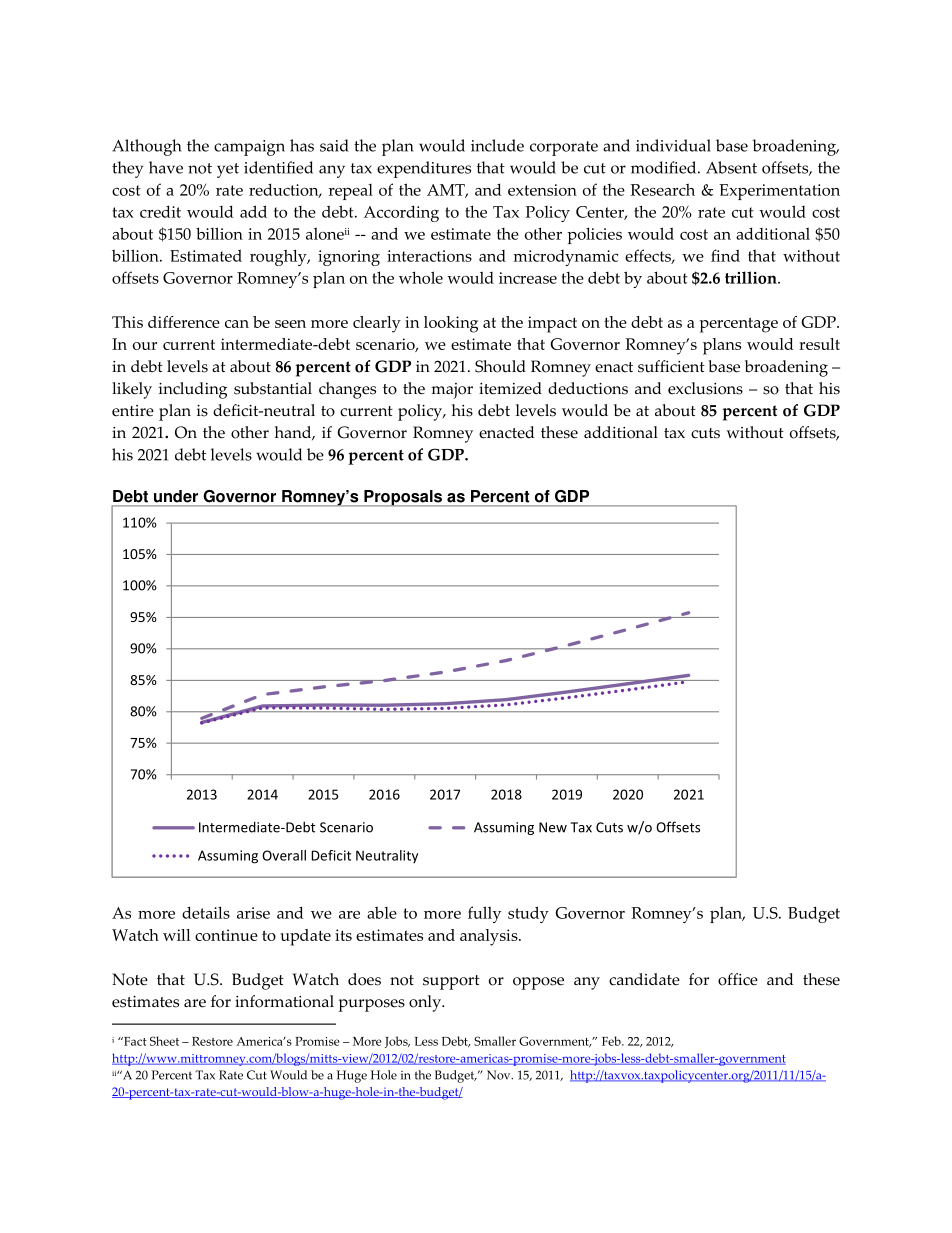 This page has width=952, height=1233. What do you see at coordinates (497, 145) in the page?
I see `include` at bounding box center [497, 145].
